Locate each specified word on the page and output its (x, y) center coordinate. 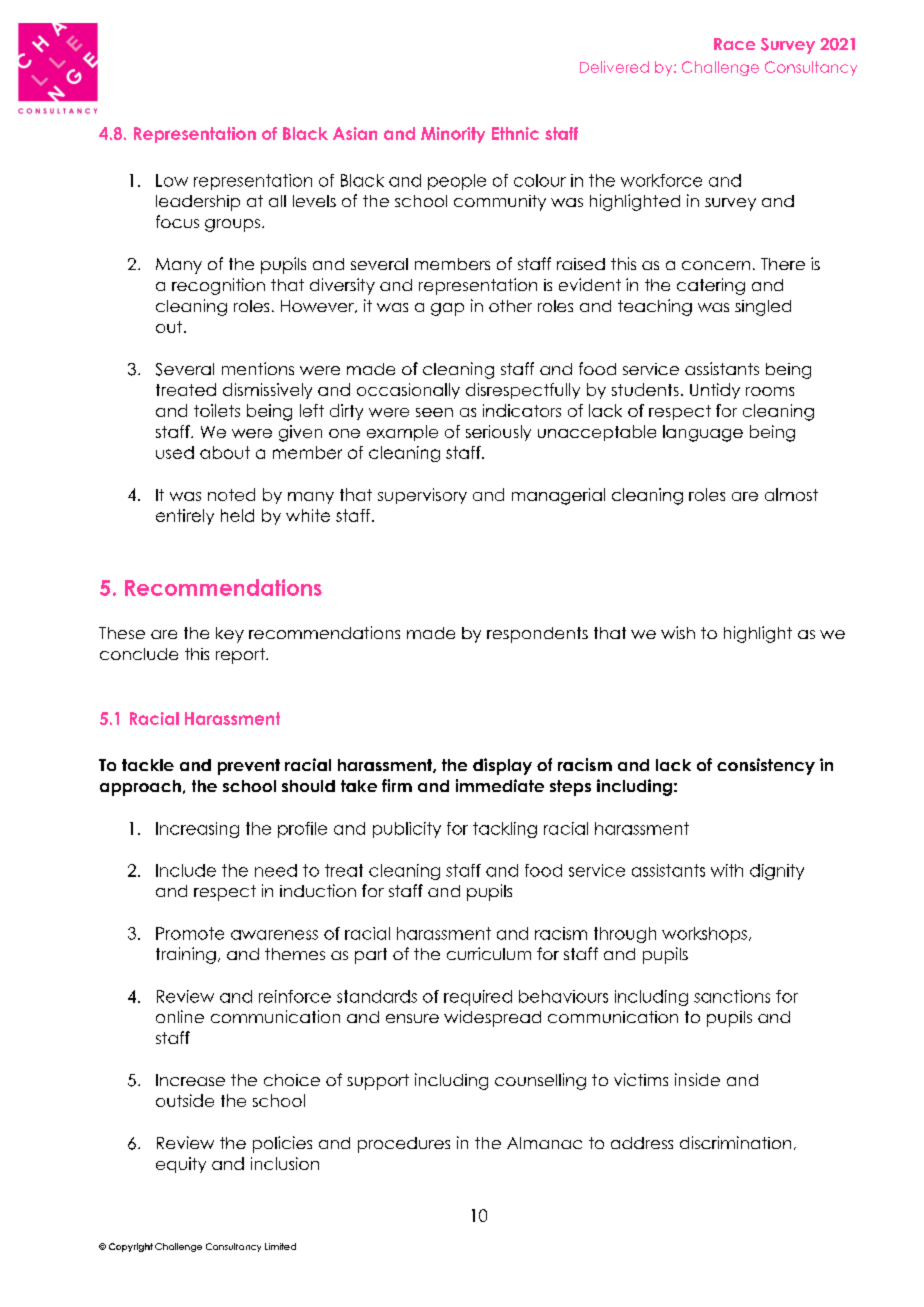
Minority (453, 135)
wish (678, 632)
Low (172, 180)
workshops (704, 935)
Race (734, 44)
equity (181, 1165)
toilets (217, 410)
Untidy (715, 391)
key (230, 635)
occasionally (408, 391)
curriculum (489, 953)
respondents (537, 635)
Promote (190, 933)
